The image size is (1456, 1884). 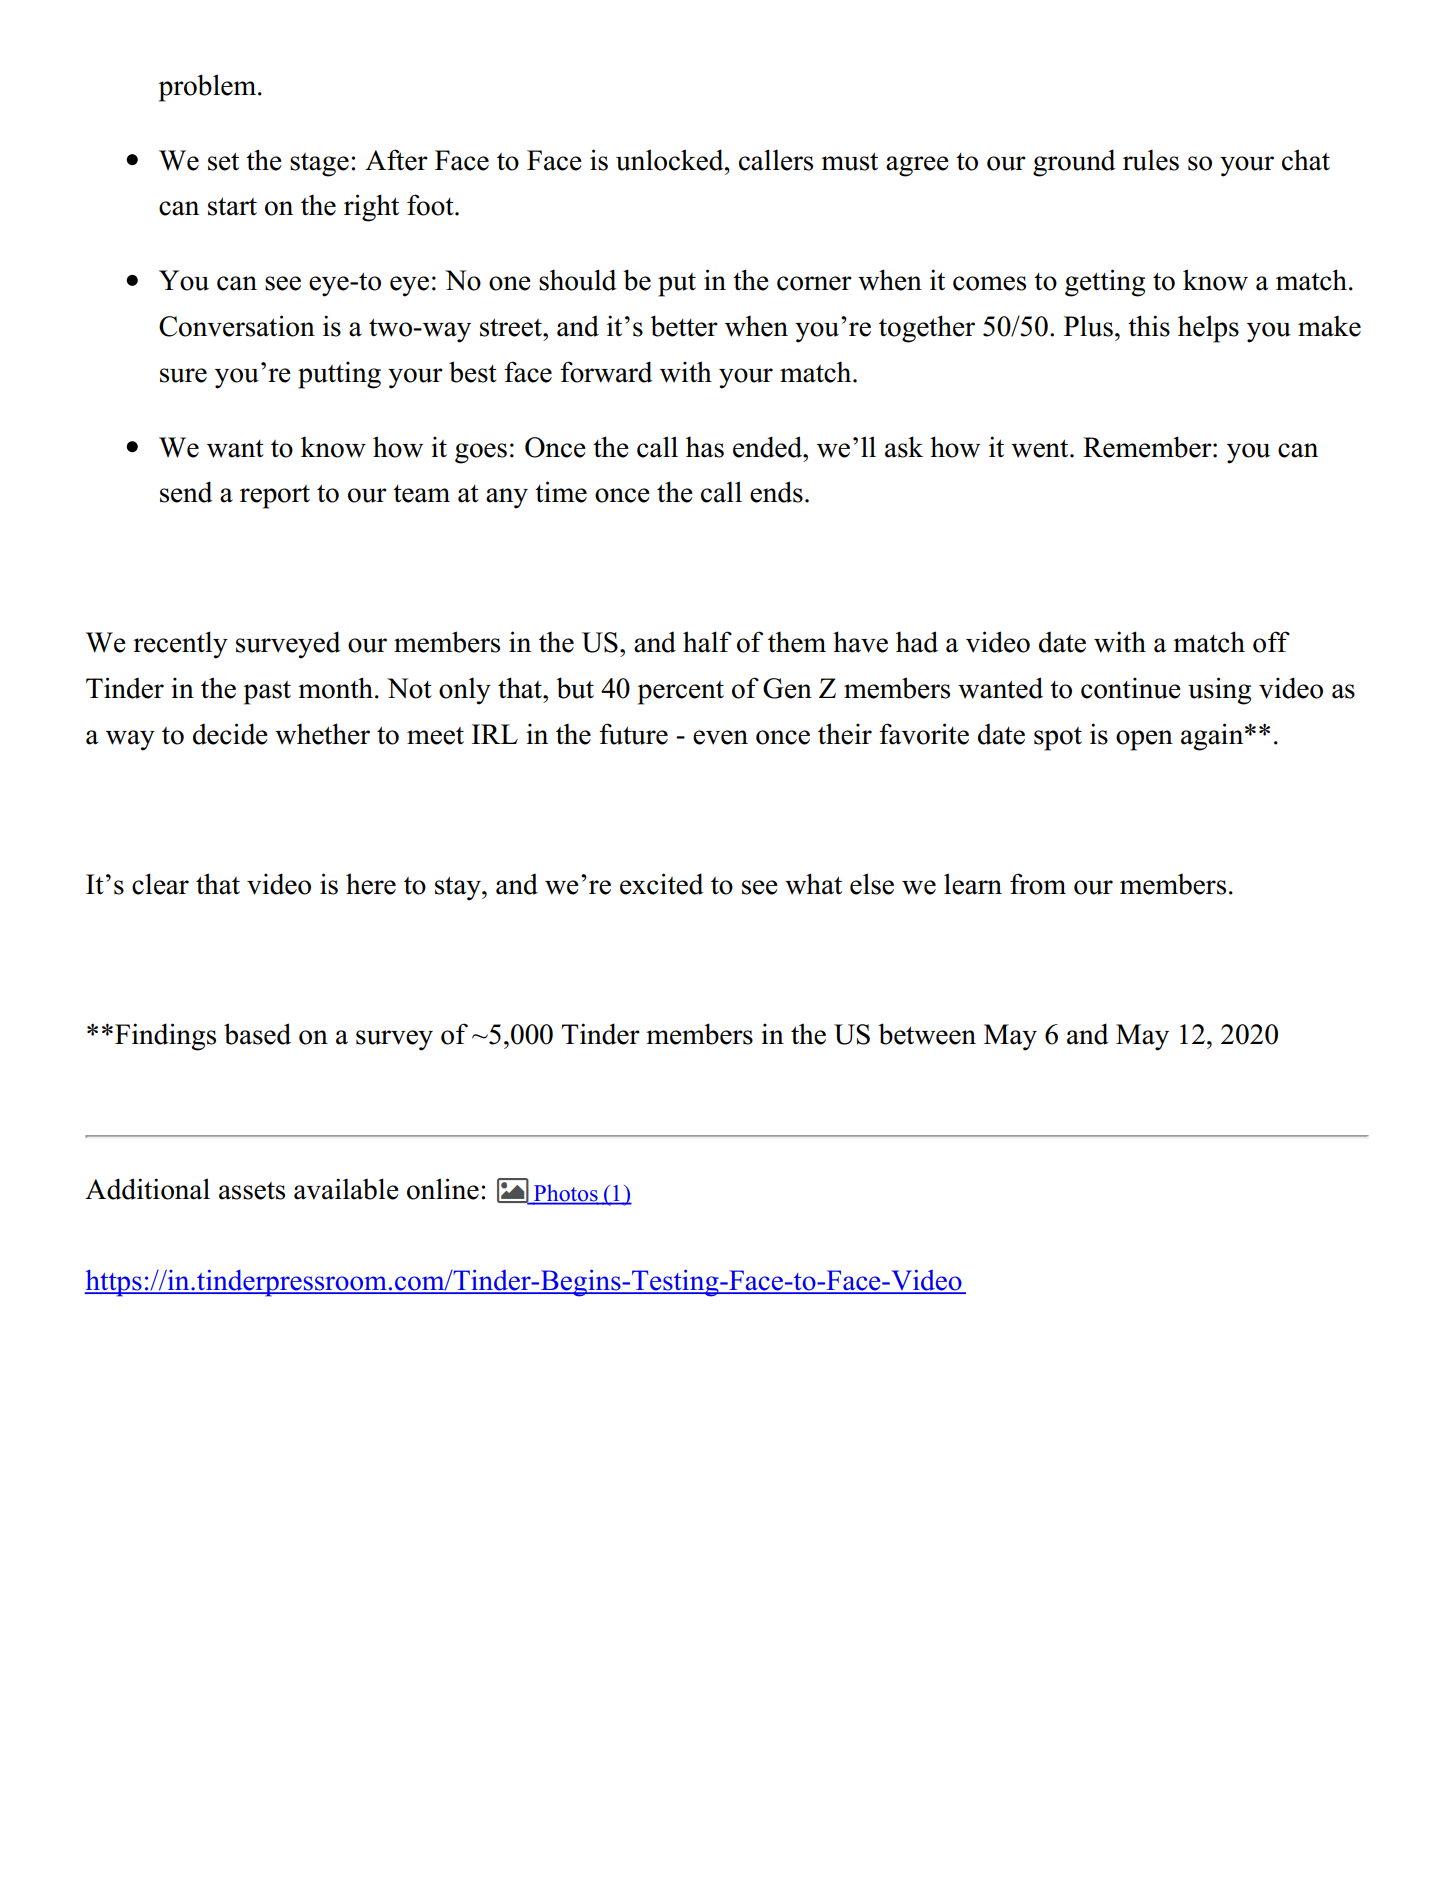 What do you see at coordinates (927, 1034) in the screenshot?
I see `between` at bounding box center [927, 1034].
